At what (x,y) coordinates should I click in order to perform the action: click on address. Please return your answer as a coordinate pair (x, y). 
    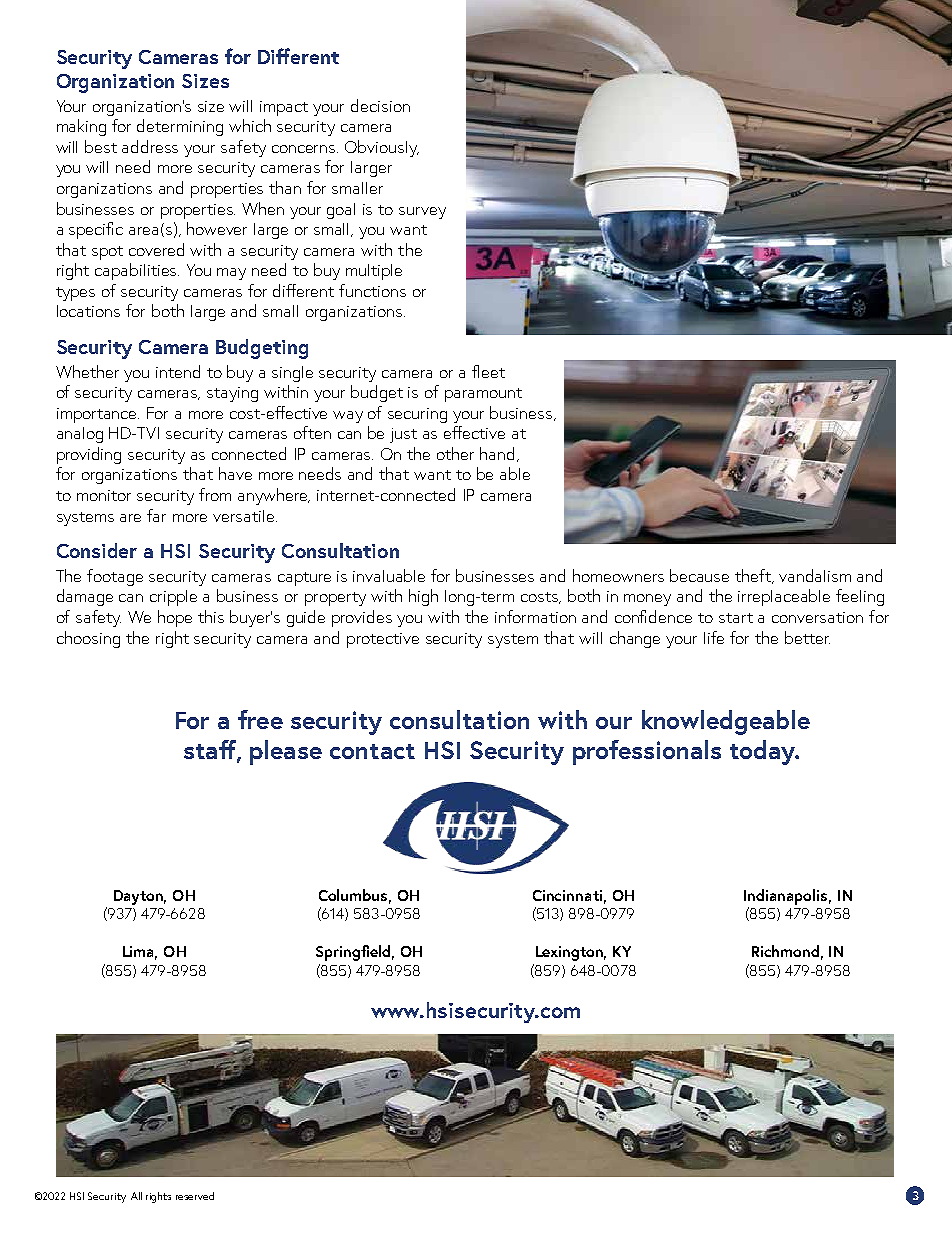
    Looking at the image, I should click on (150, 146).
